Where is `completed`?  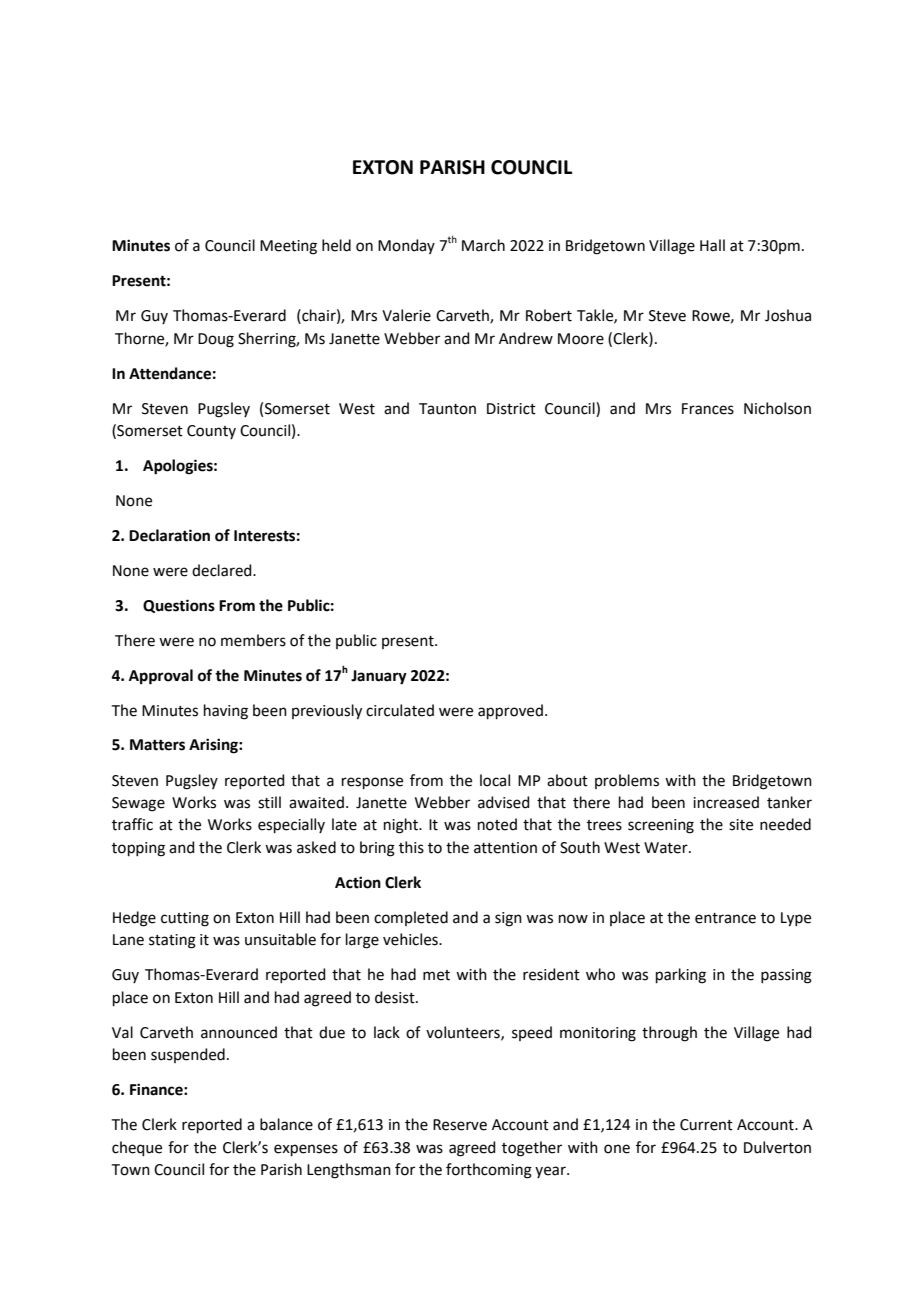
completed is located at coordinates (411, 918).
